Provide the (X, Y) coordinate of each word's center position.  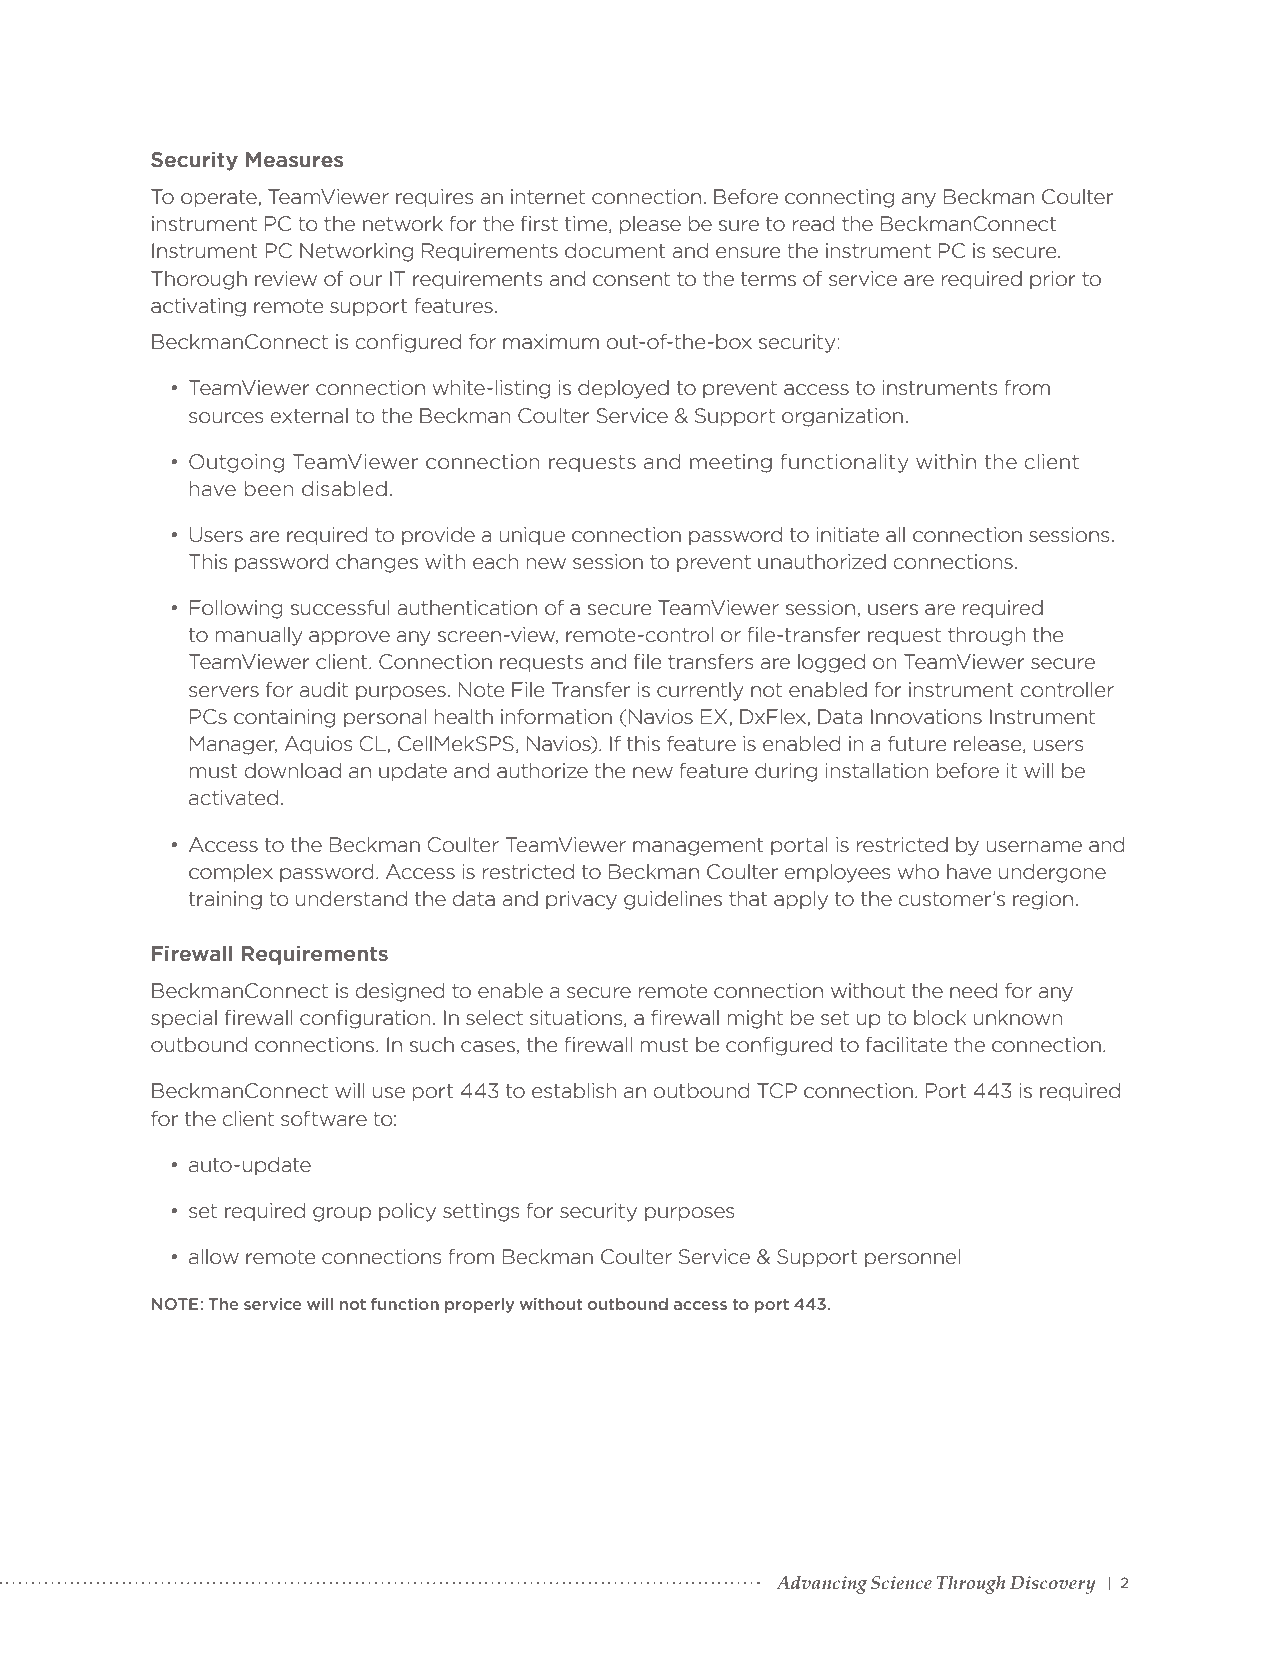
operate (220, 199)
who (918, 871)
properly (480, 1305)
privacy (581, 900)
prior (1053, 280)
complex (231, 873)
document (615, 250)
